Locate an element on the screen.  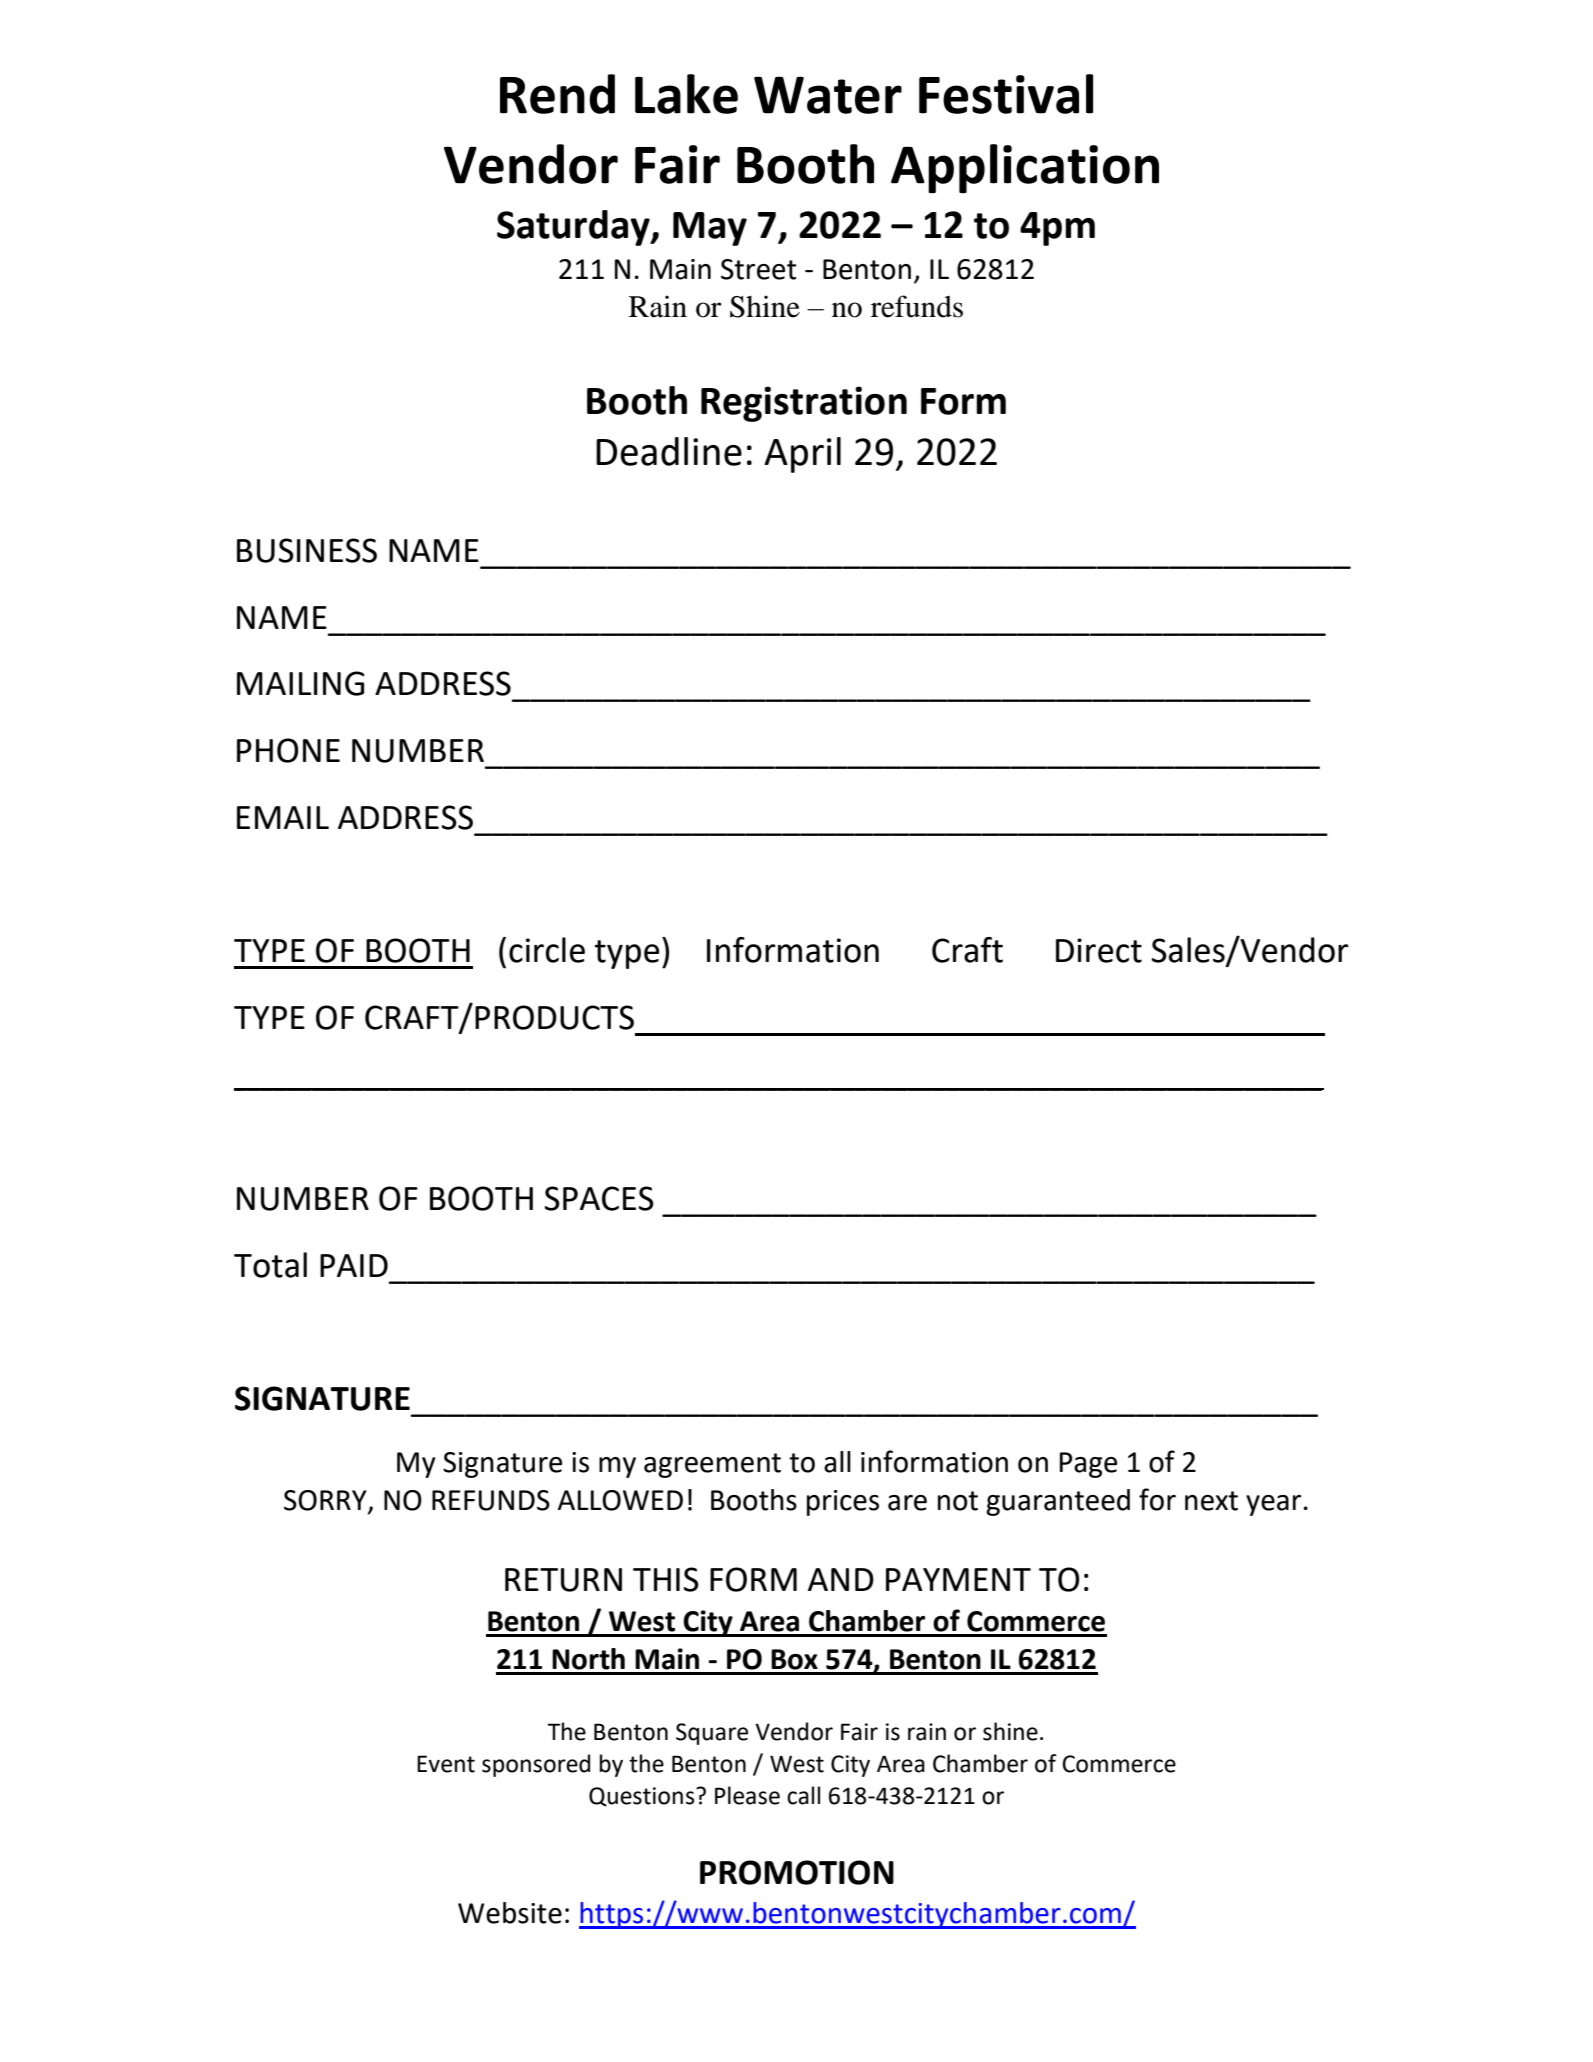
Application is located at coordinates (1025, 169).
